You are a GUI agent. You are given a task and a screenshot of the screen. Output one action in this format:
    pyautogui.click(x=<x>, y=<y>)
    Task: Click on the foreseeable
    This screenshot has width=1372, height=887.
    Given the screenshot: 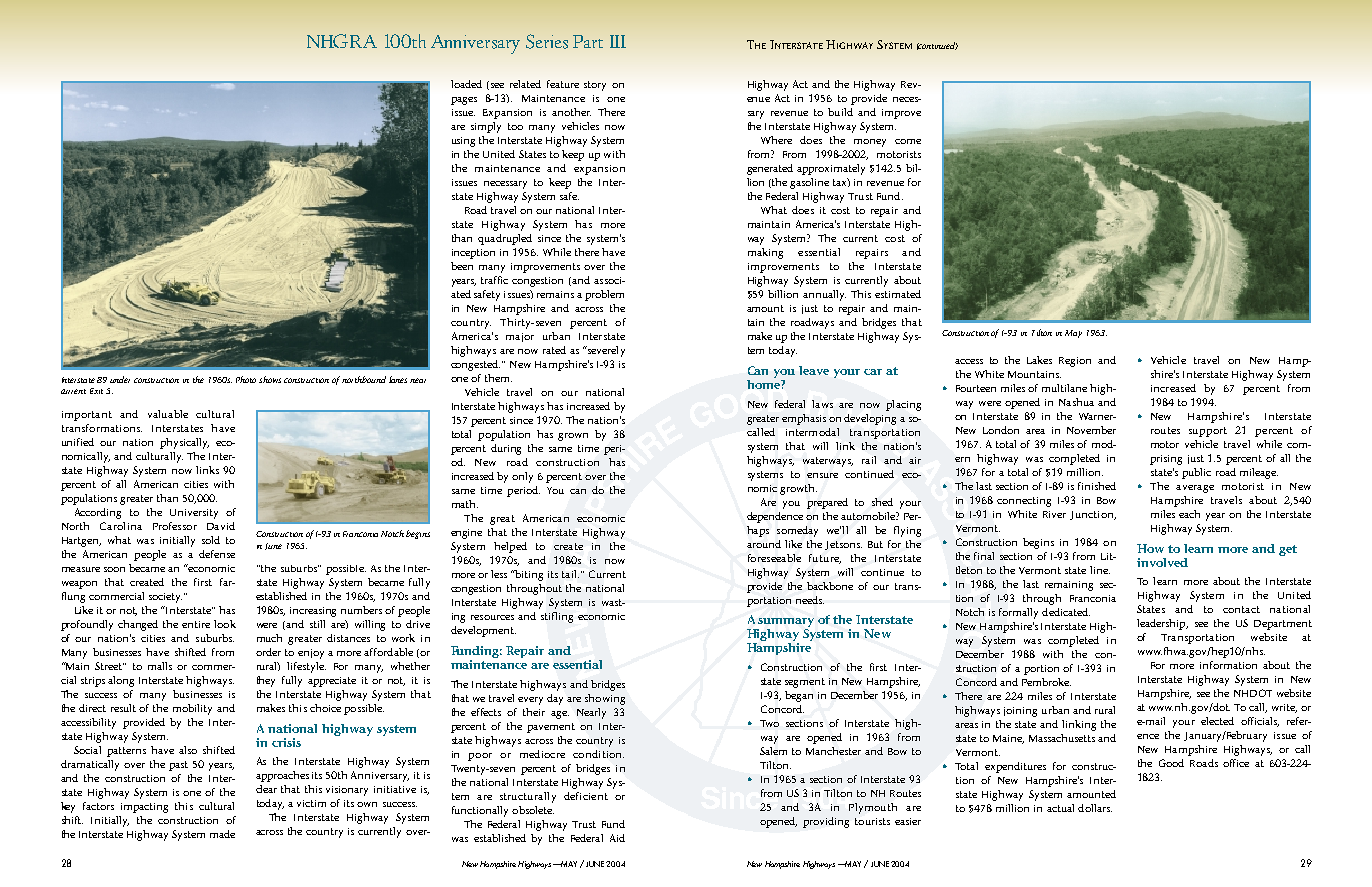 What is the action you would take?
    pyautogui.click(x=774, y=558)
